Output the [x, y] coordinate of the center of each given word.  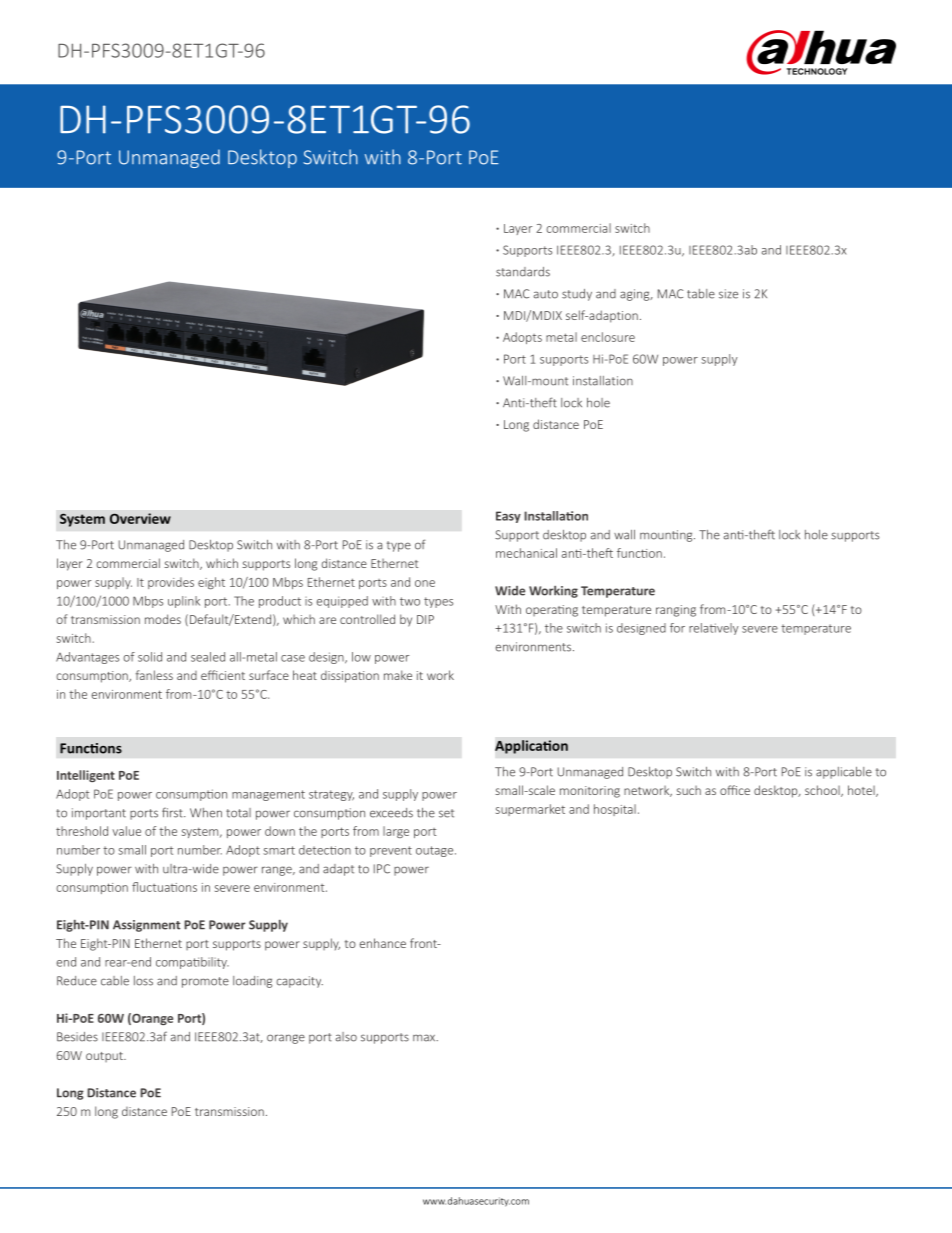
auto [546, 294]
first [173, 813]
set [446, 813]
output [105, 1057]
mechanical [526, 553]
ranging [676, 611]
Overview [140, 518]
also [346, 1037]
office [735, 790]
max [425, 1038]
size [728, 294]
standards [523, 272]
